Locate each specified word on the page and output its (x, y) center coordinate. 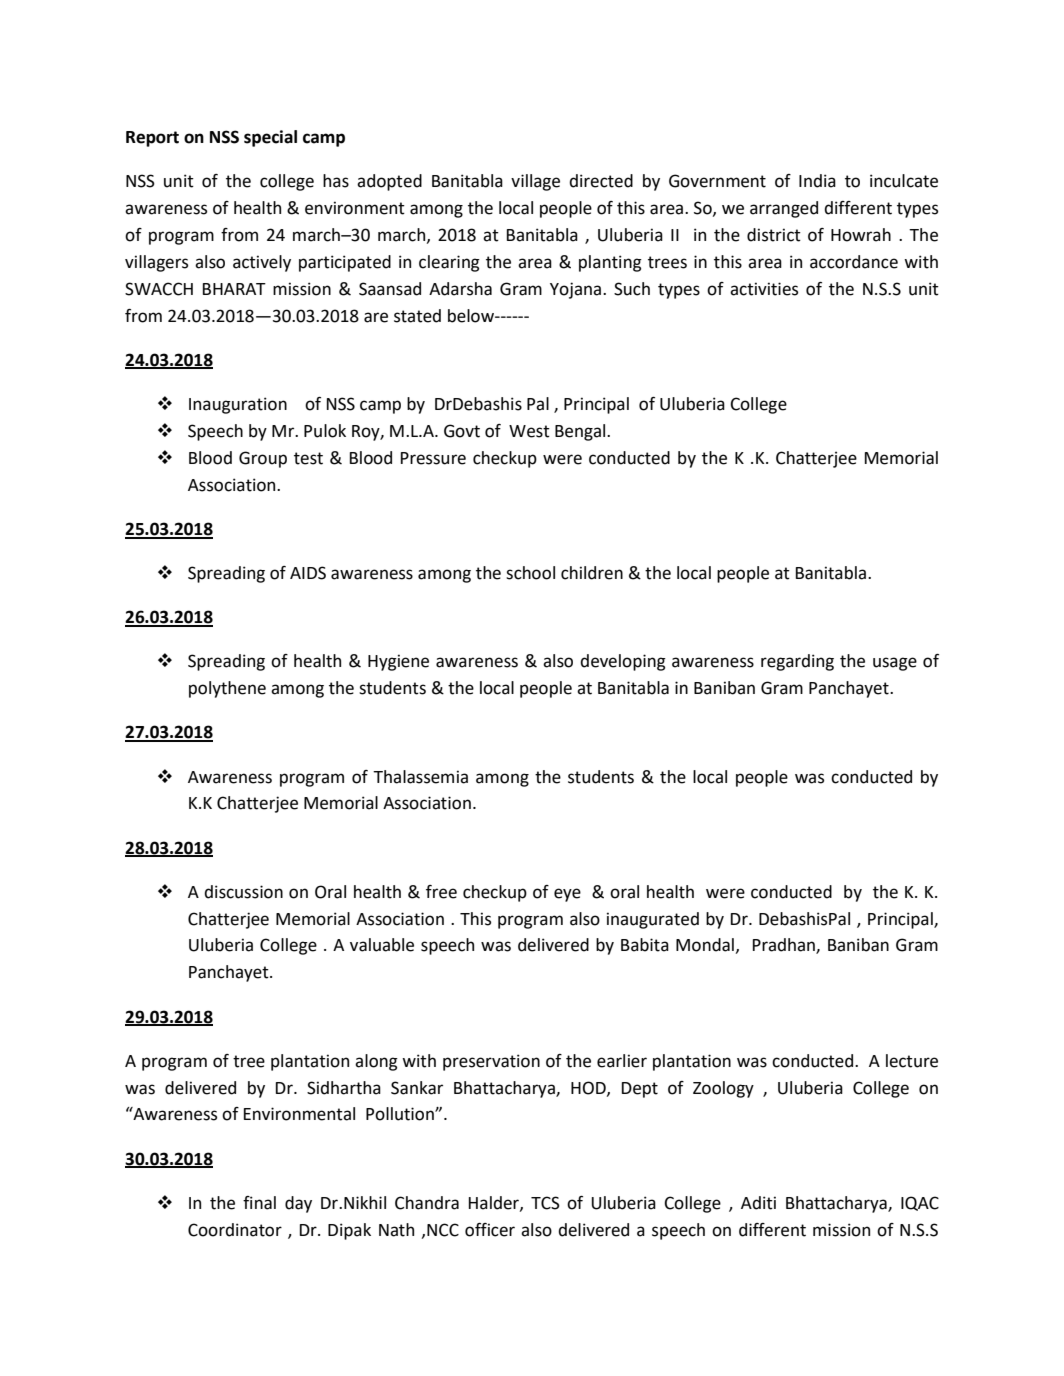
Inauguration (238, 405)
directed (601, 181)
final (259, 1203)
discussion (243, 892)
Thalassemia (420, 777)
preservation (491, 1062)
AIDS (308, 573)
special (270, 138)
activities (764, 289)
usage (895, 664)
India (817, 181)
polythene (227, 689)
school (530, 573)
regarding (797, 662)
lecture (912, 1061)
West (529, 431)
